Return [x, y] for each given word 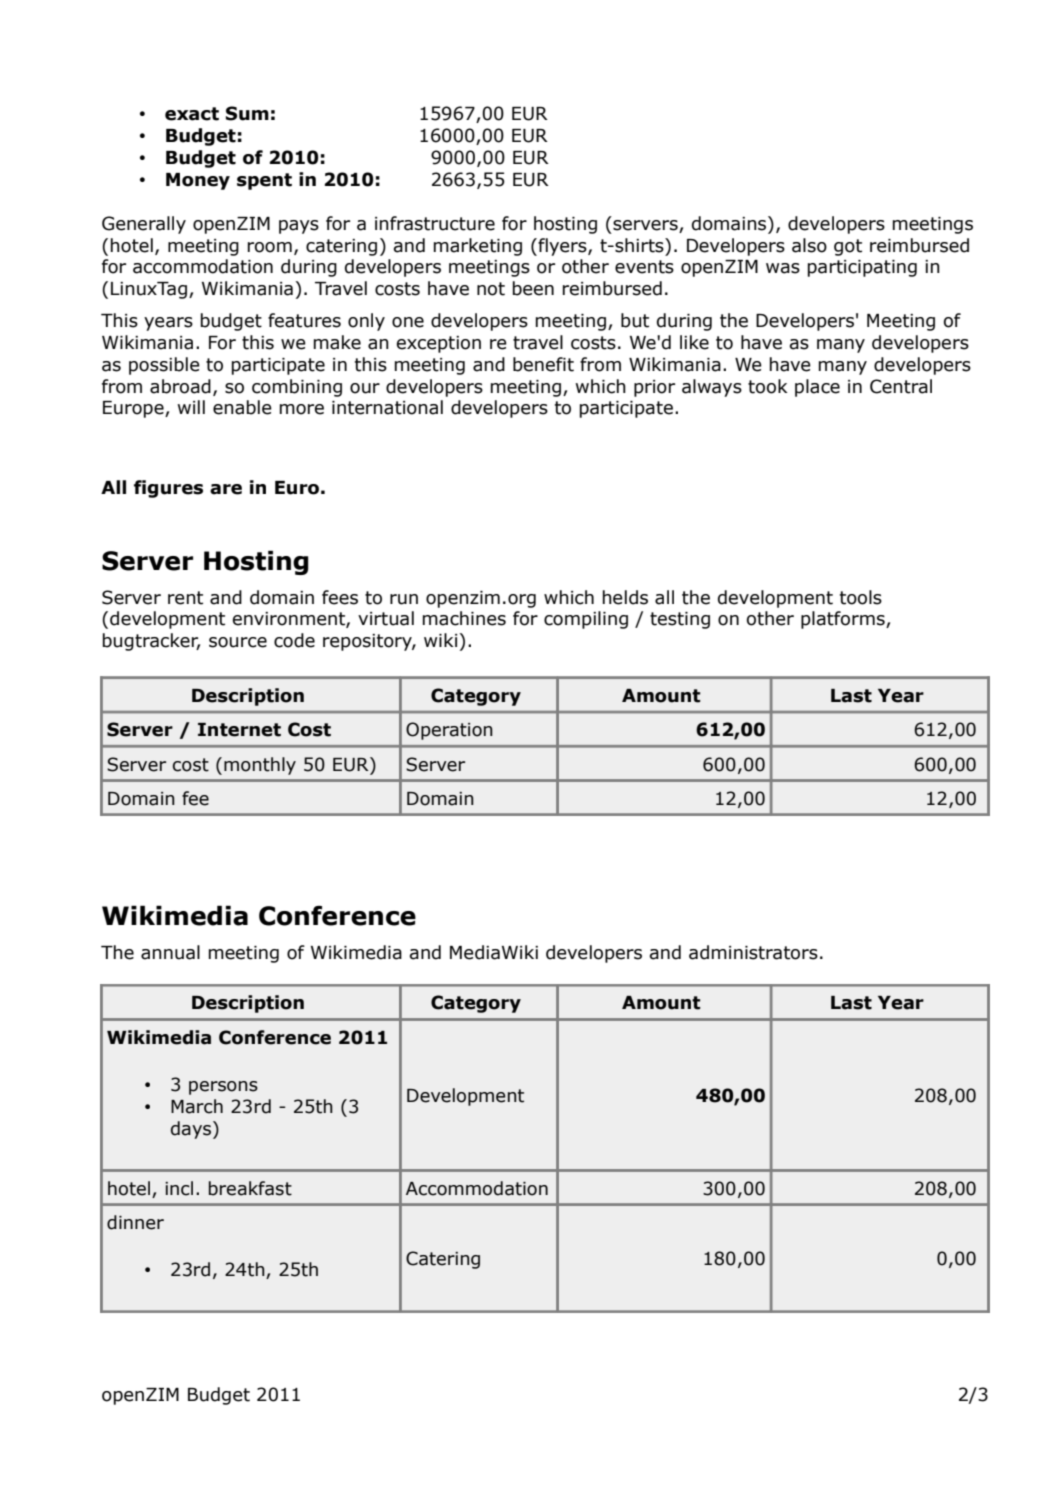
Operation [449, 731]
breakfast [250, 1188]
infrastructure [435, 223]
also [809, 245]
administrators [753, 952]
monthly [260, 766]
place [817, 388]
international [387, 407]
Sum [247, 113]
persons [223, 1088]
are [226, 489]
